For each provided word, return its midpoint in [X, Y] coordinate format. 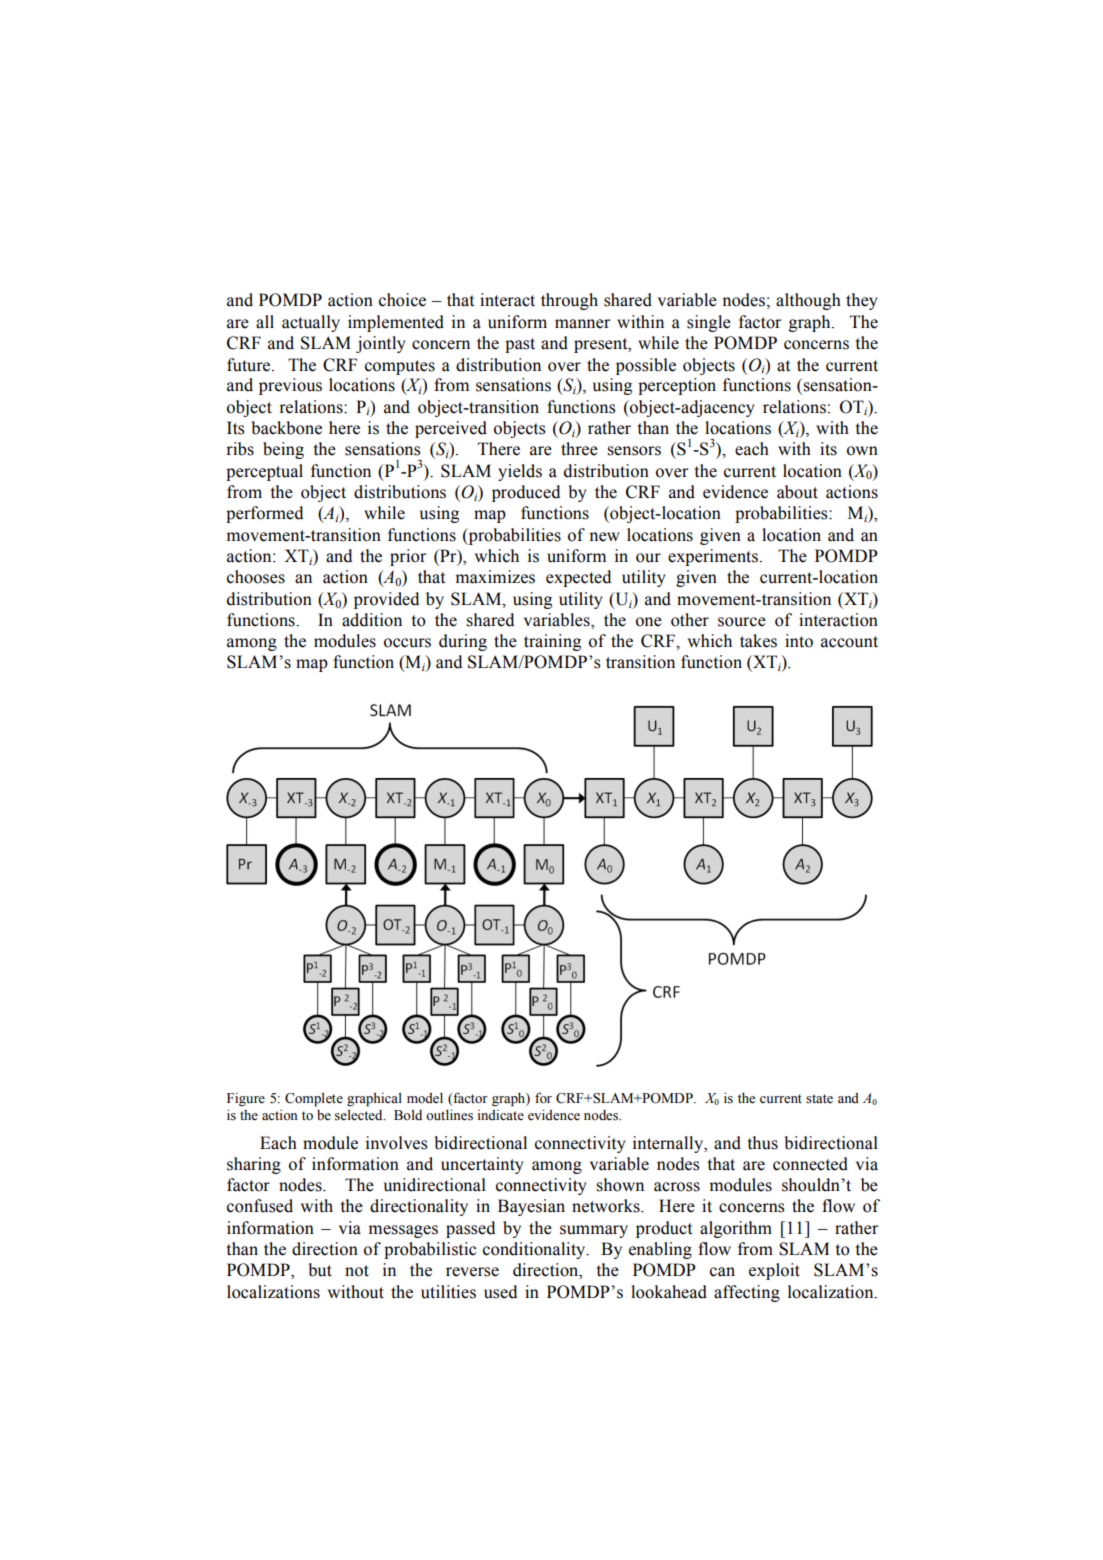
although [808, 301]
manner [582, 324]
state [819, 1099]
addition [372, 620]
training [552, 642]
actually [311, 323]
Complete [314, 1099]
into [799, 641]
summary [594, 1231]
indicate [501, 1114]
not [357, 1271]
